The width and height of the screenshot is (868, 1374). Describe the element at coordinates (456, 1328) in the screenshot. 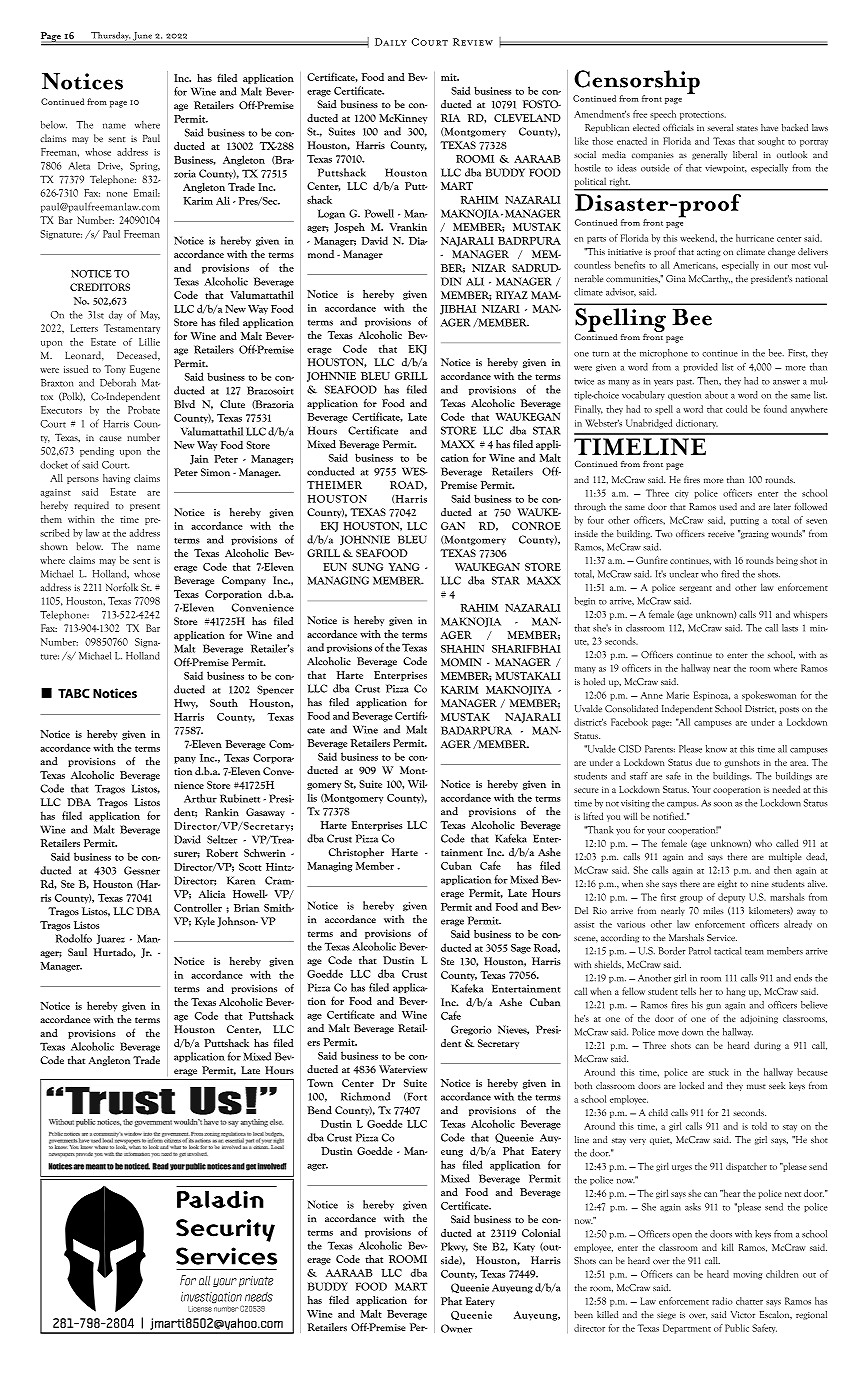

I see `Owner` at that location.
